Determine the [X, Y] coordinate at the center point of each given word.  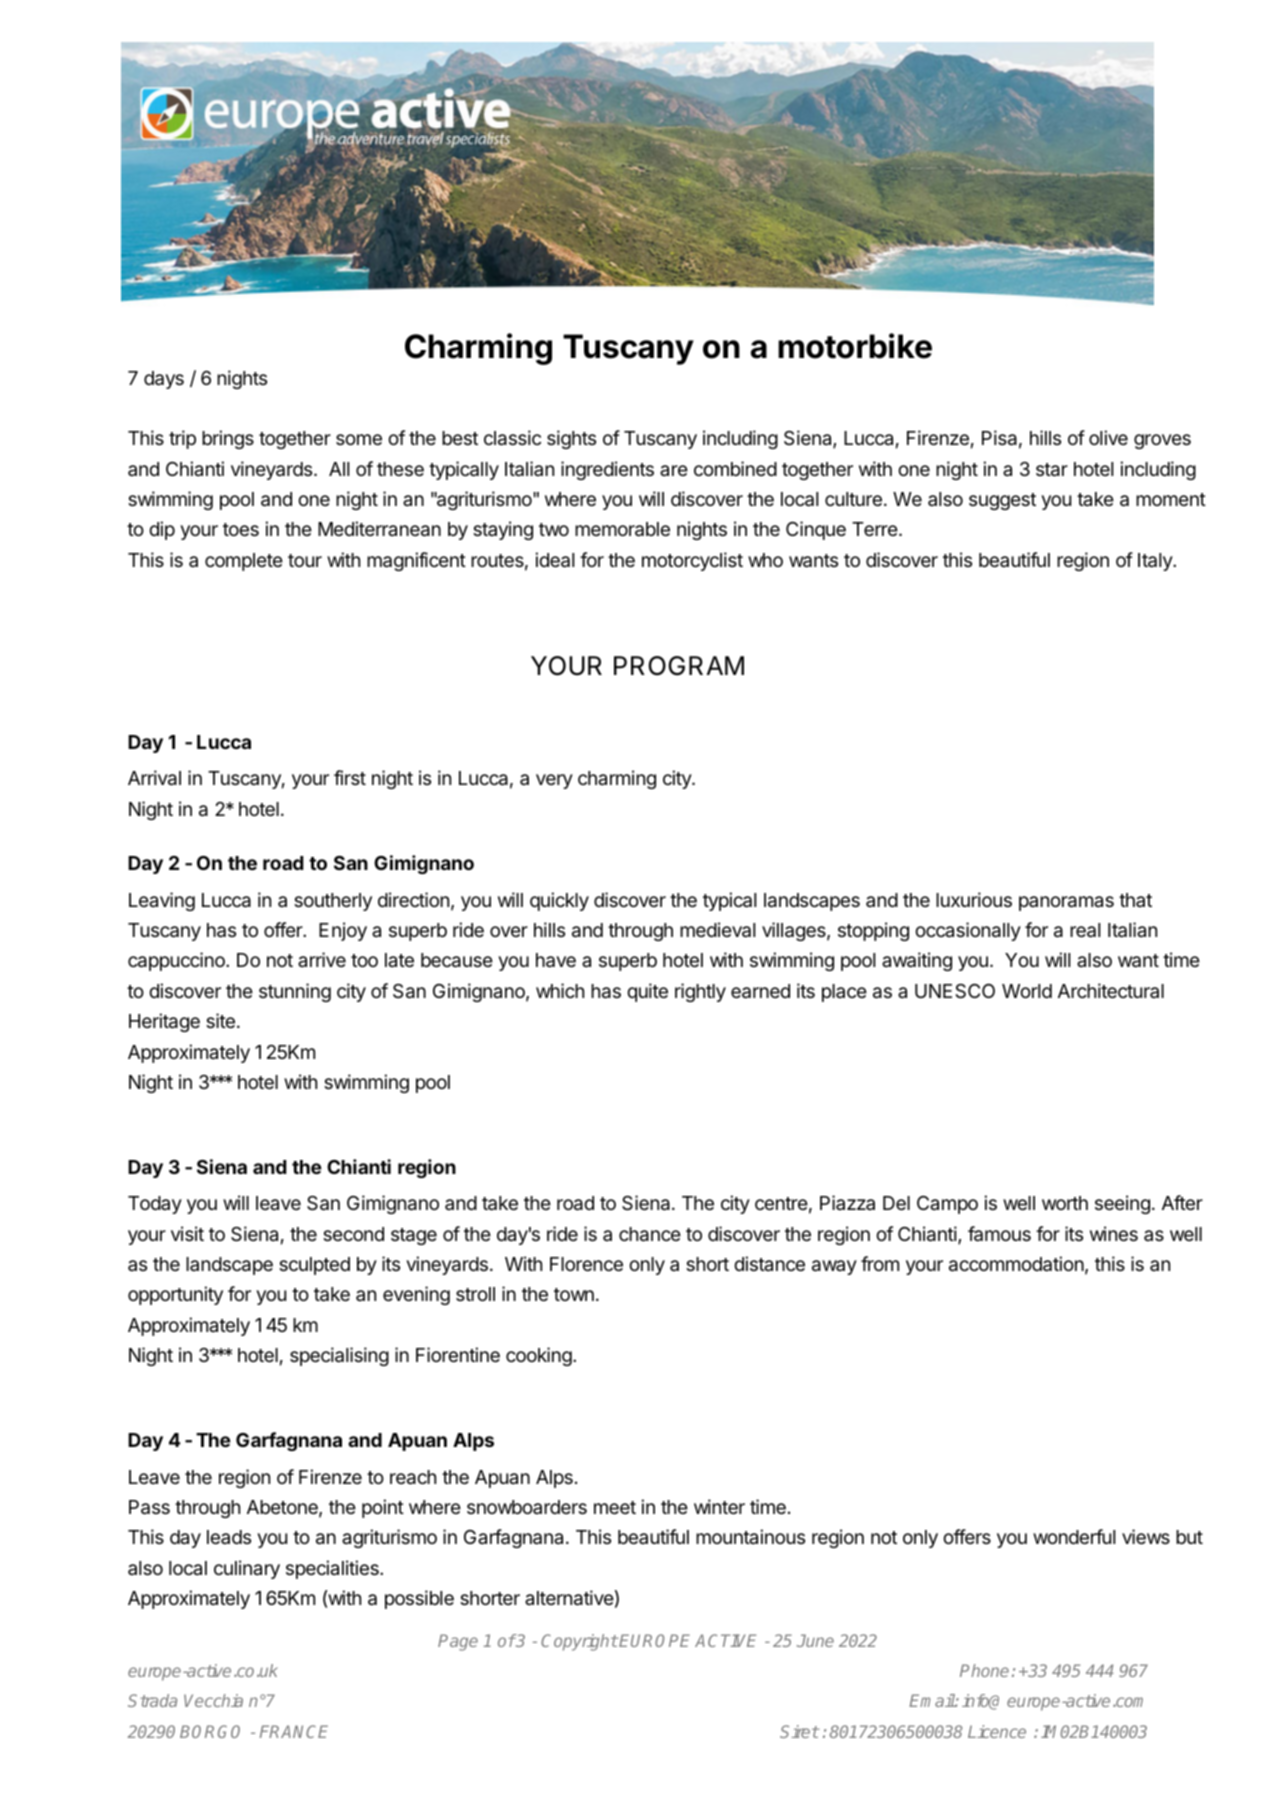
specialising [339, 1356]
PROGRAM [679, 666]
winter [719, 1506]
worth [1065, 1203]
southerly [333, 902]
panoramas [1066, 903]
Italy [1156, 562]
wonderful [1074, 1536]
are [674, 470]
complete [244, 562]
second [353, 1234]
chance [650, 1234]
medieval [717, 930]
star [1052, 470]
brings [228, 439]
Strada [152, 1700]
